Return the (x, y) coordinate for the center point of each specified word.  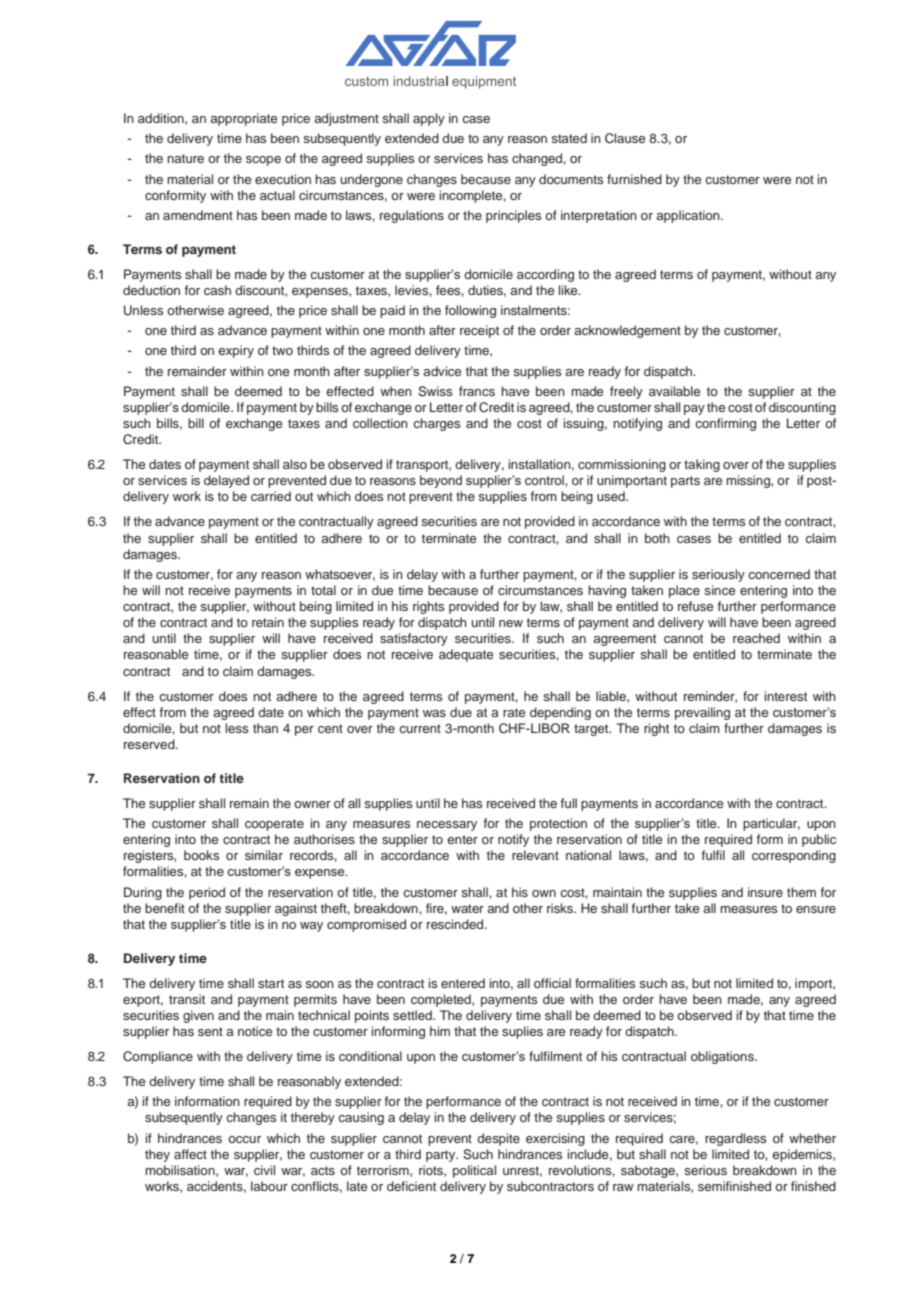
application (689, 216)
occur (244, 1139)
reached (756, 638)
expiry (236, 351)
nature (185, 158)
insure (765, 892)
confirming (725, 424)
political (474, 1171)
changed (538, 159)
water (467, 908)
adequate (466, 655)
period (207, 893)
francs (477, 391)
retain (268, 622)
